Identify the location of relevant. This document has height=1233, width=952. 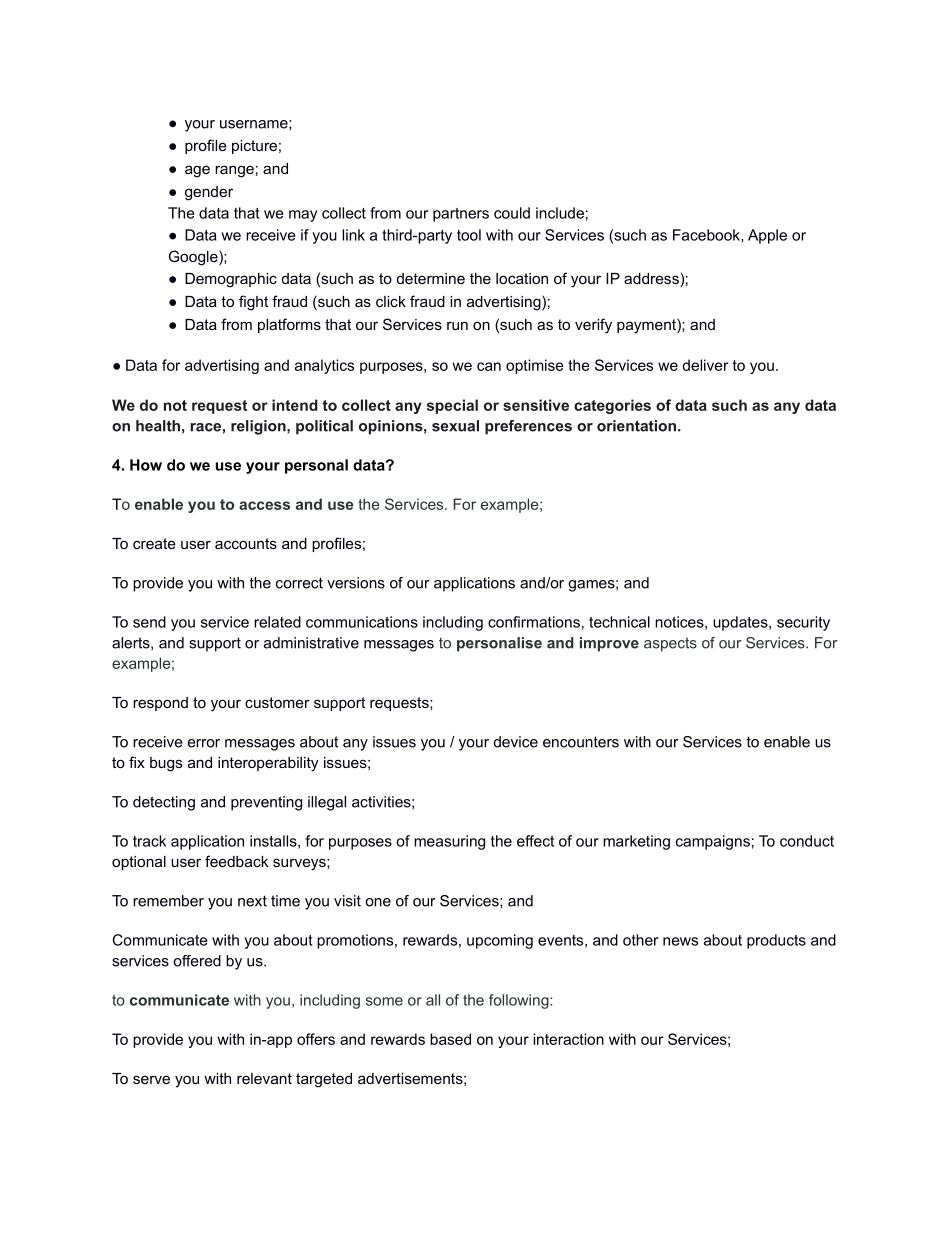
(264, 1078).
